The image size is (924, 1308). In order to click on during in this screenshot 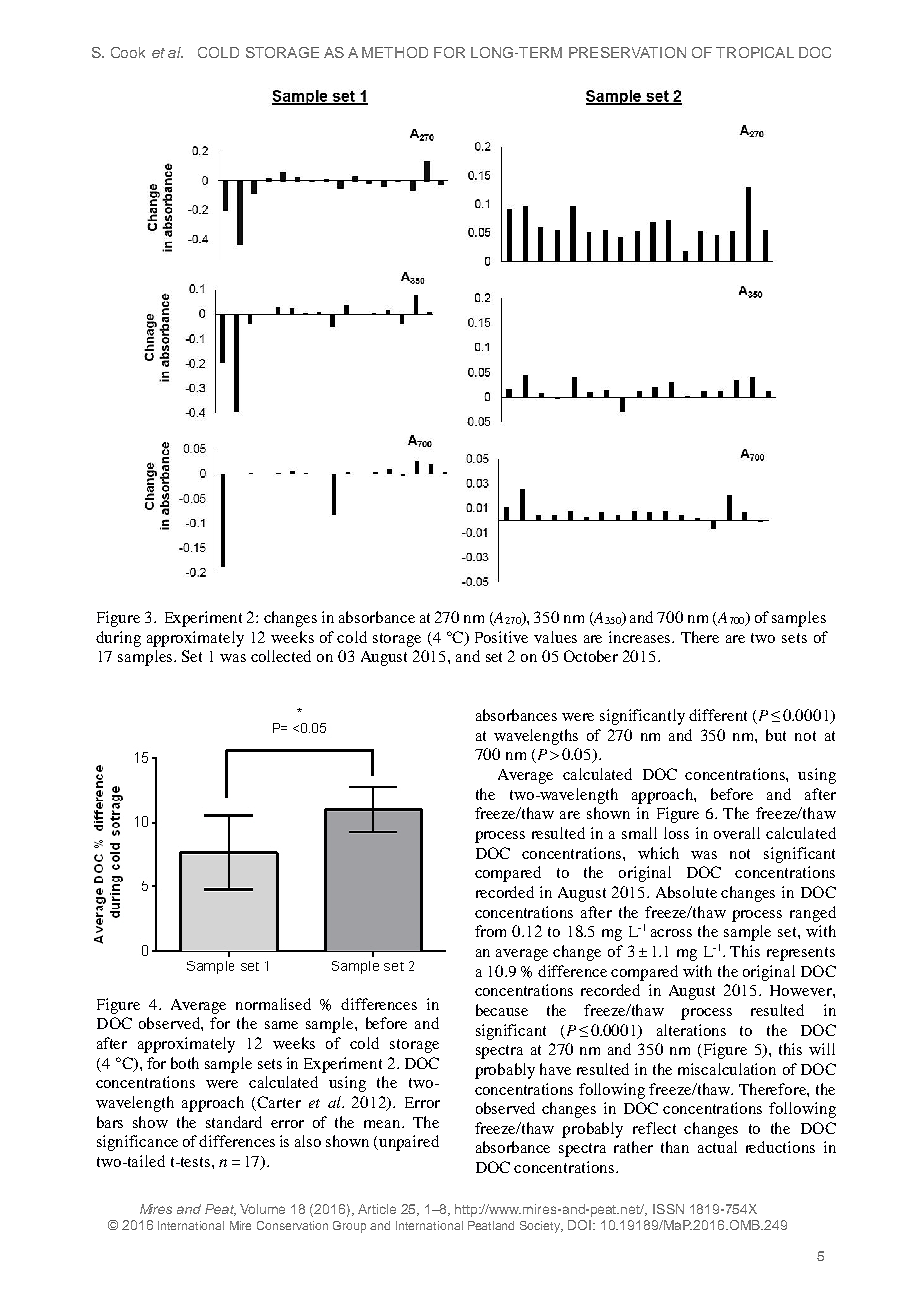, I will do `click(118, 639)`.
